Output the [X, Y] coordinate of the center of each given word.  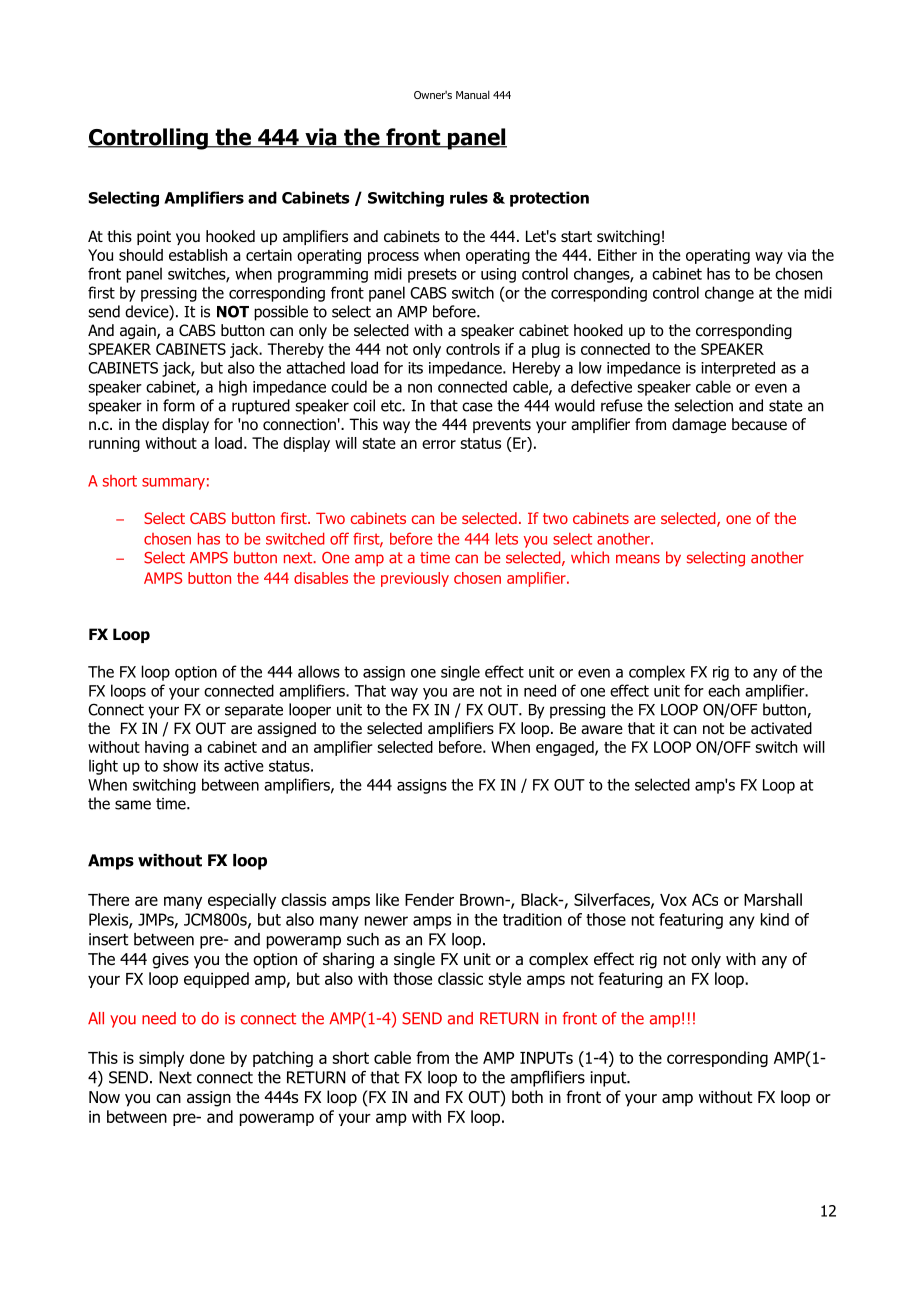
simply [161, 1059]
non [420, 388]
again [139, 331]
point [154, 237]
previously [415, 579]
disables [321, 578]
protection [549, 199]
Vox [673, 900]
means [638, 559]
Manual [473, 94]
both [527, 1097]
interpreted [738, 369]
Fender [429, 899]
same [133, 805]
